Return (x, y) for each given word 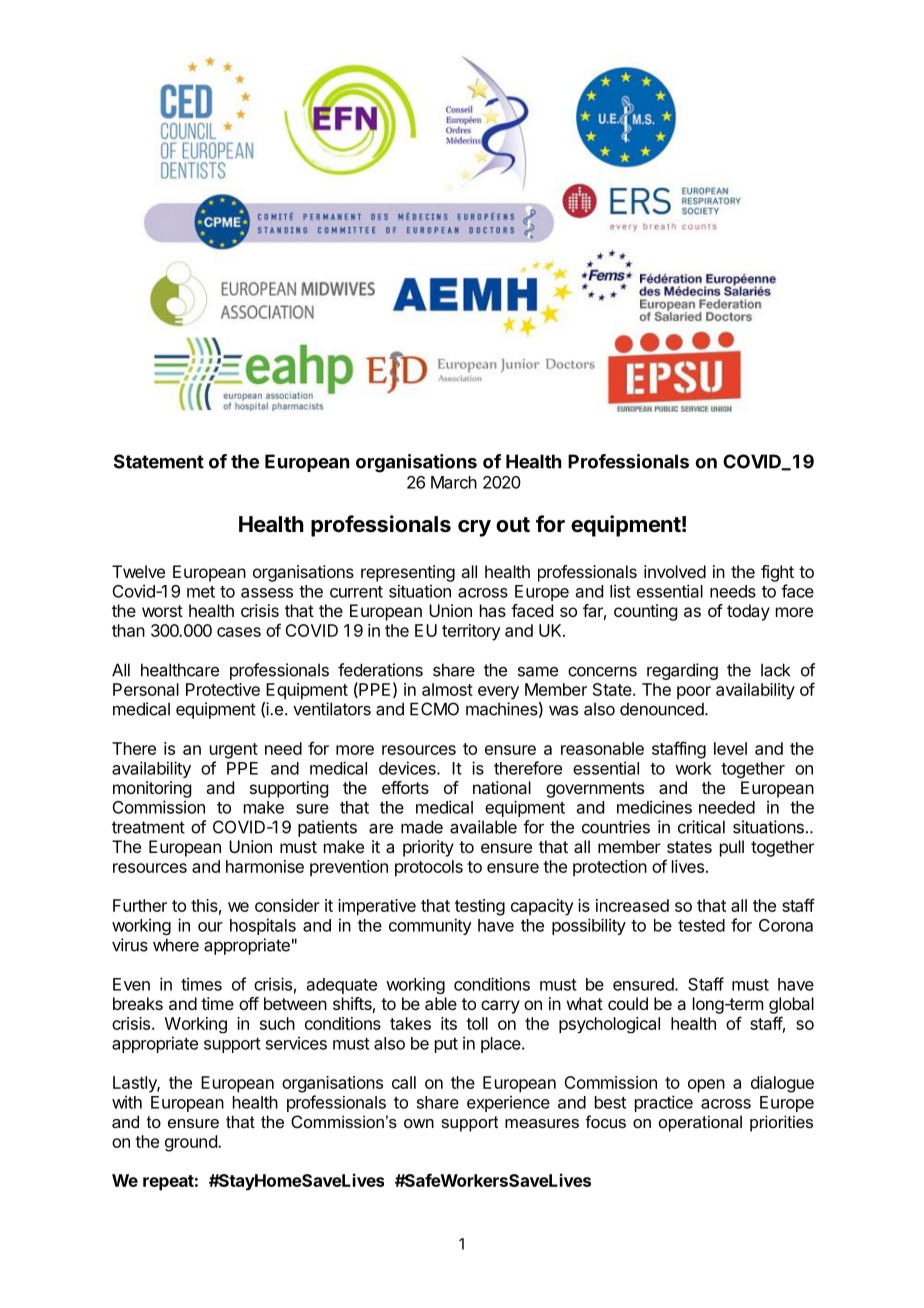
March (454, 482)
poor (694, 693)
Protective (223, 689)
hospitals (263, 926)
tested (701, 925)
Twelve (138, 571)
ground (192, 1143)
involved (675, 571)
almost (447, 689)
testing (480, 907)
